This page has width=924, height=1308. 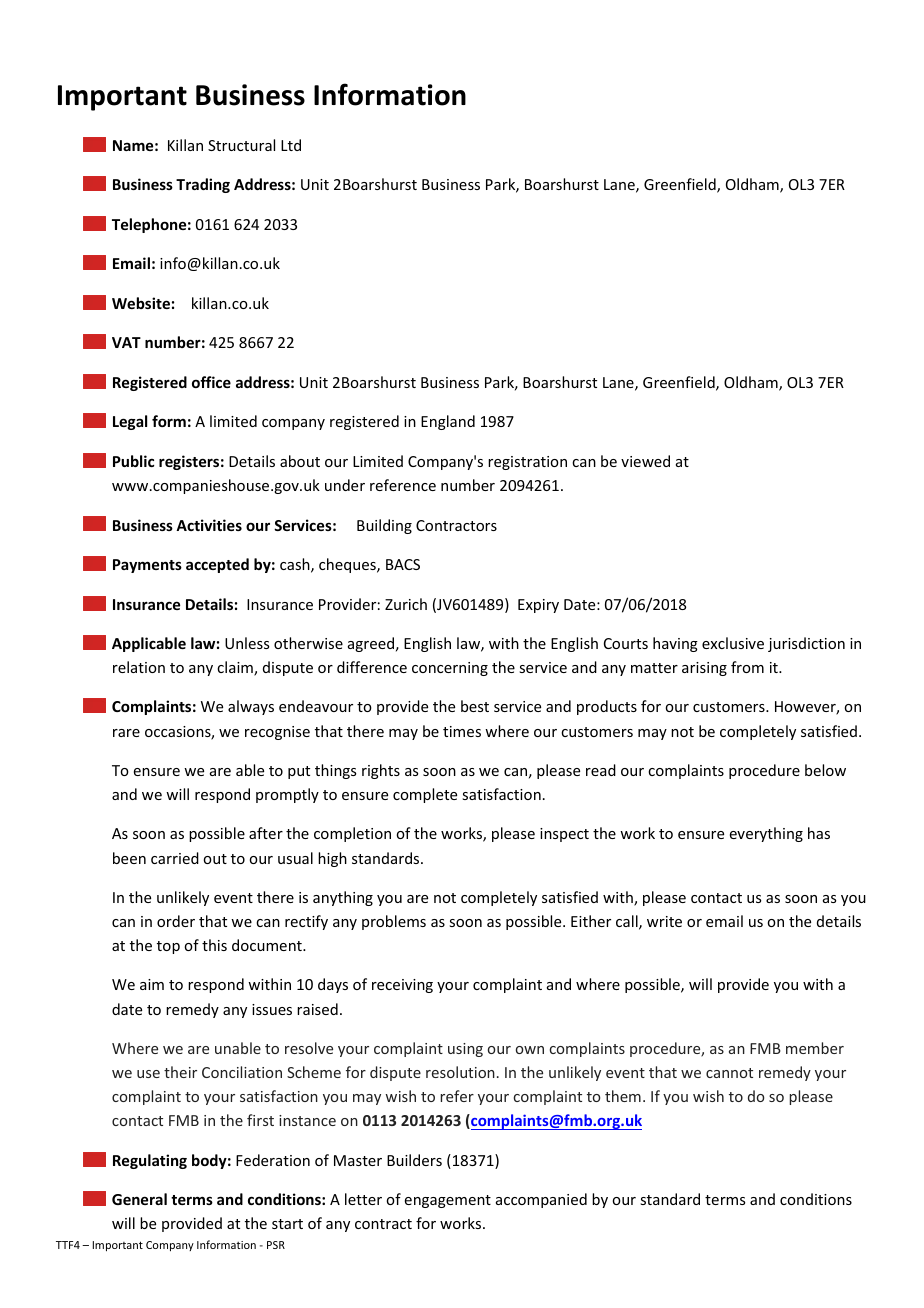 I want to click on receiving, so click(x=402, y=986).
